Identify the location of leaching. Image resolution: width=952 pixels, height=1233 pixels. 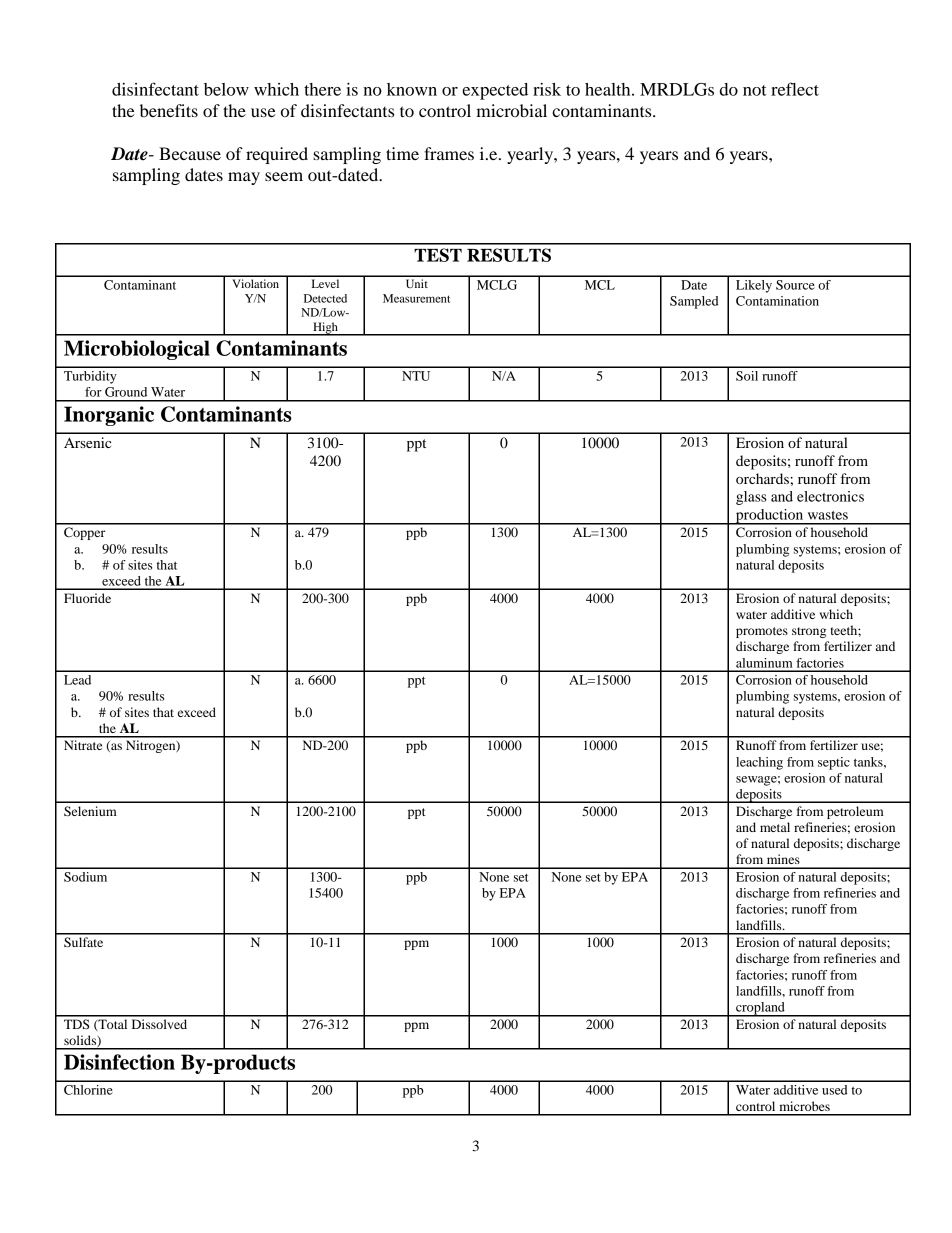
(759, 763).
